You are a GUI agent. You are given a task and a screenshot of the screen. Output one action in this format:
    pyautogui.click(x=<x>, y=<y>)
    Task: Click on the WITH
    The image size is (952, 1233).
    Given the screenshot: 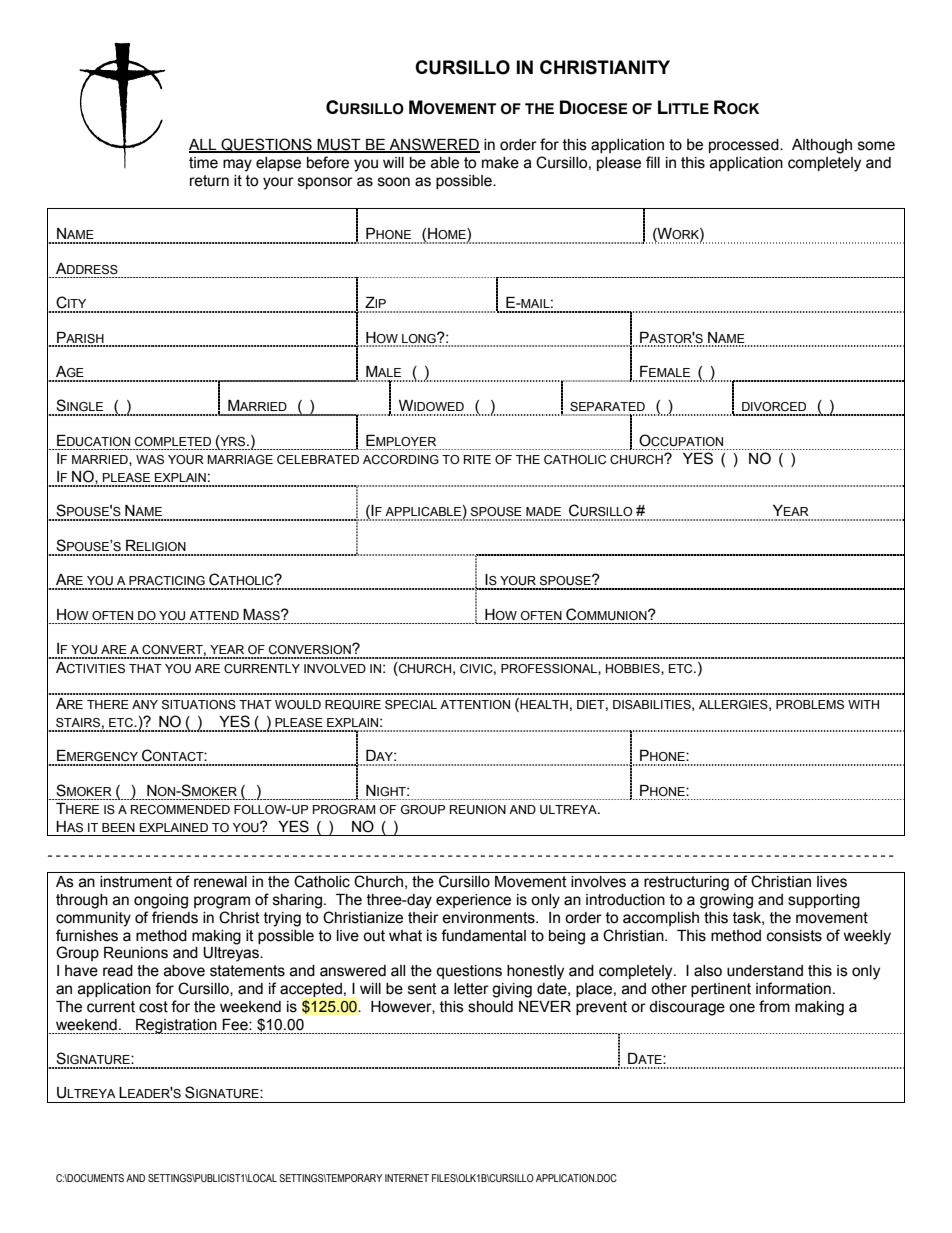 What is the action you would take?
    pyautogui.click(x=863, y=704)
